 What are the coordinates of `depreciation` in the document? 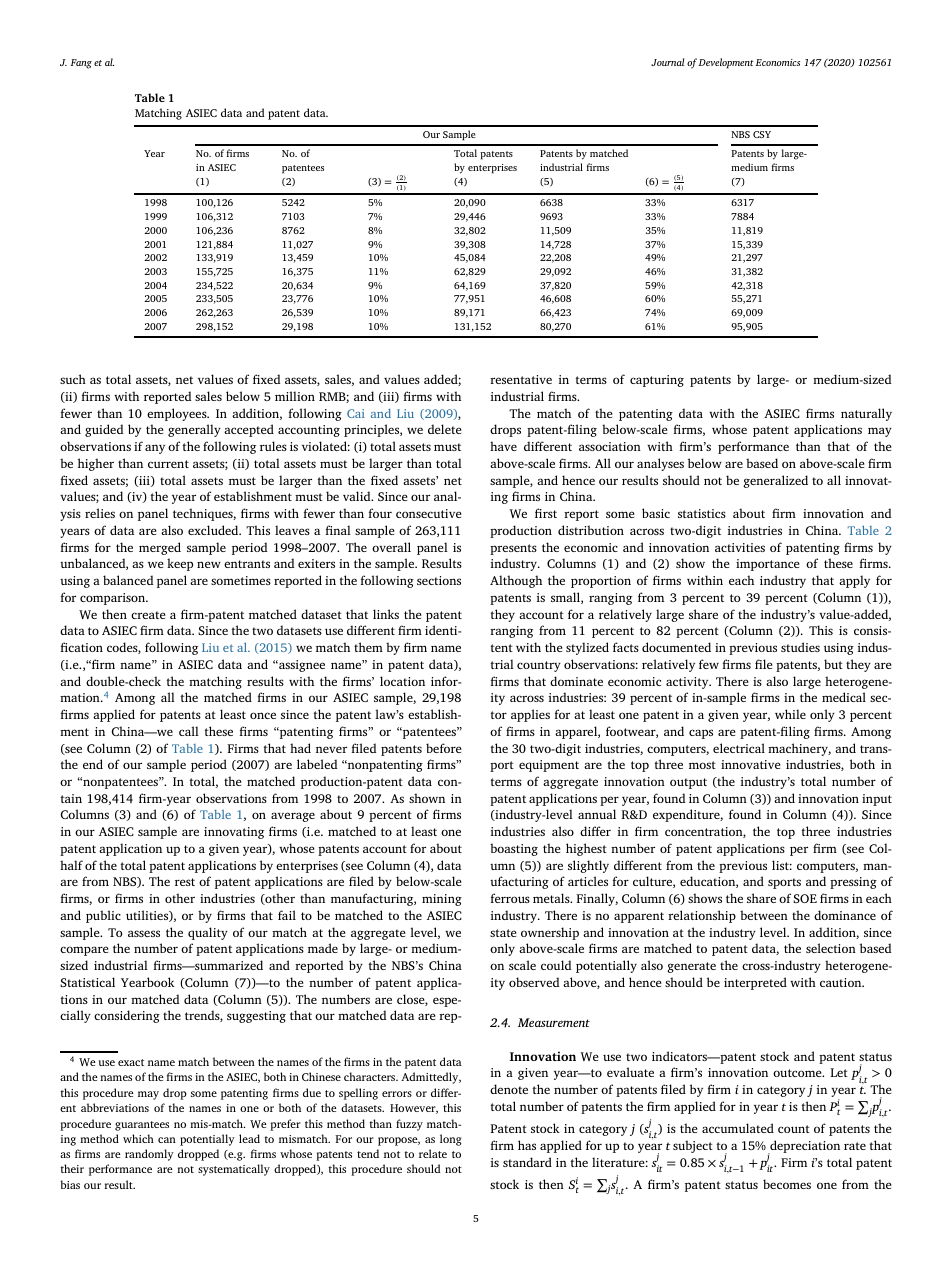 It's located at (804, 1148).
